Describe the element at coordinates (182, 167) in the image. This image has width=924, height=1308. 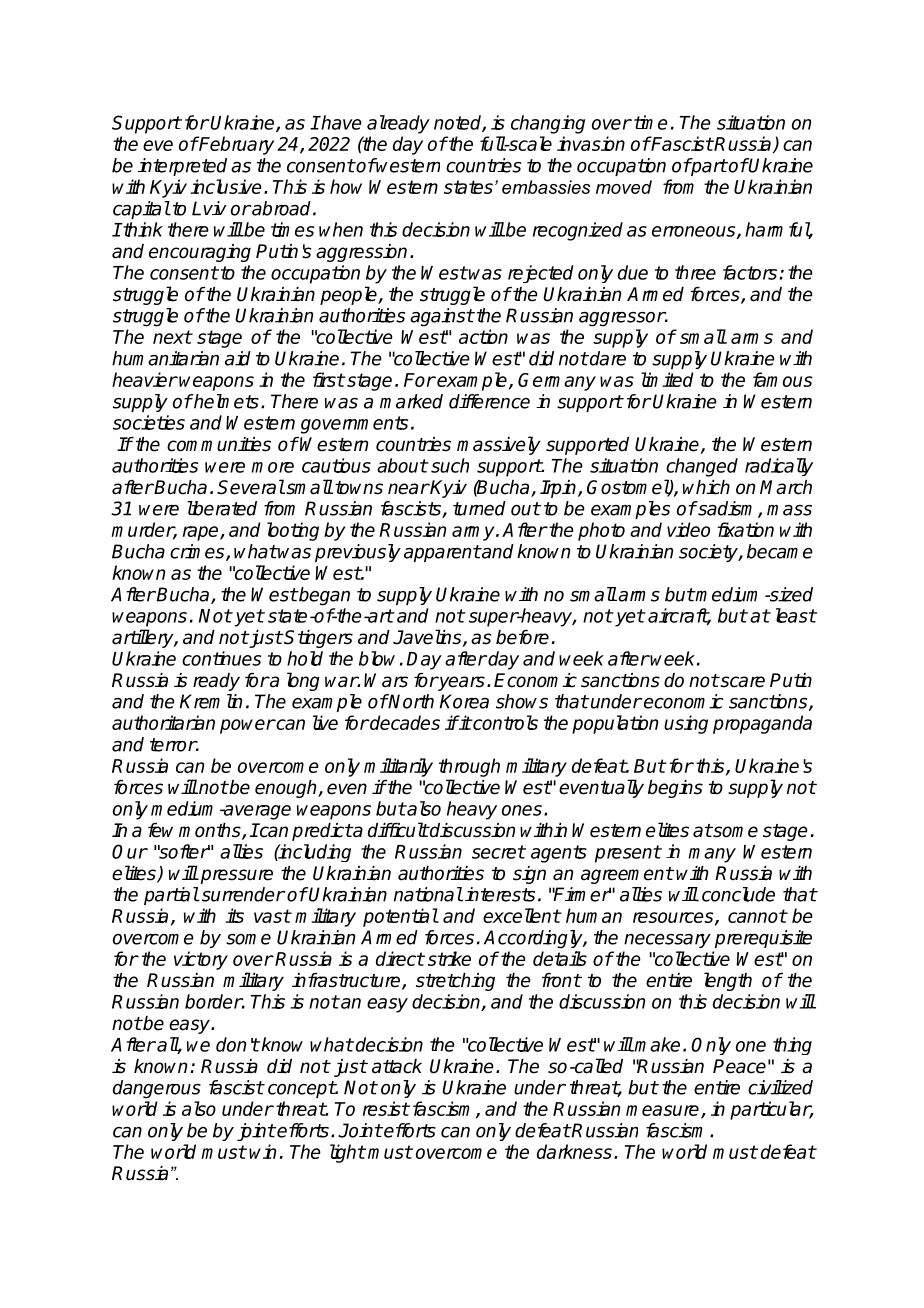
I see `interpreted` at that location.
